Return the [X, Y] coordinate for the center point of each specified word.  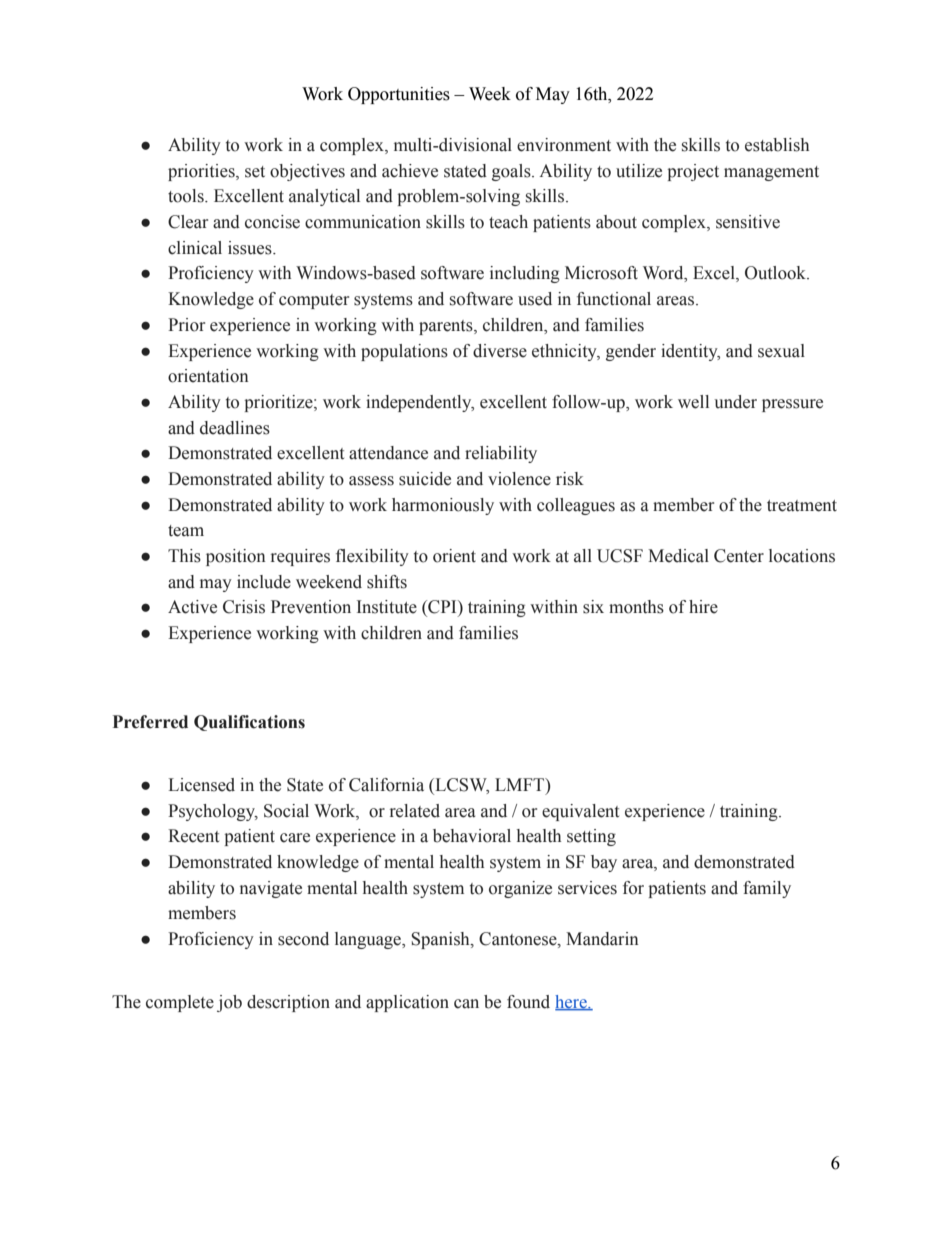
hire [703, 607]
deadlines [235, 428]
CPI [442, 607]
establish [777, 145]
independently [420, 403]
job [229, 1003]
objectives [307, 172]
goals [512, 172]
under [735, 402]
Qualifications [249, 723]
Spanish [441, 940]
